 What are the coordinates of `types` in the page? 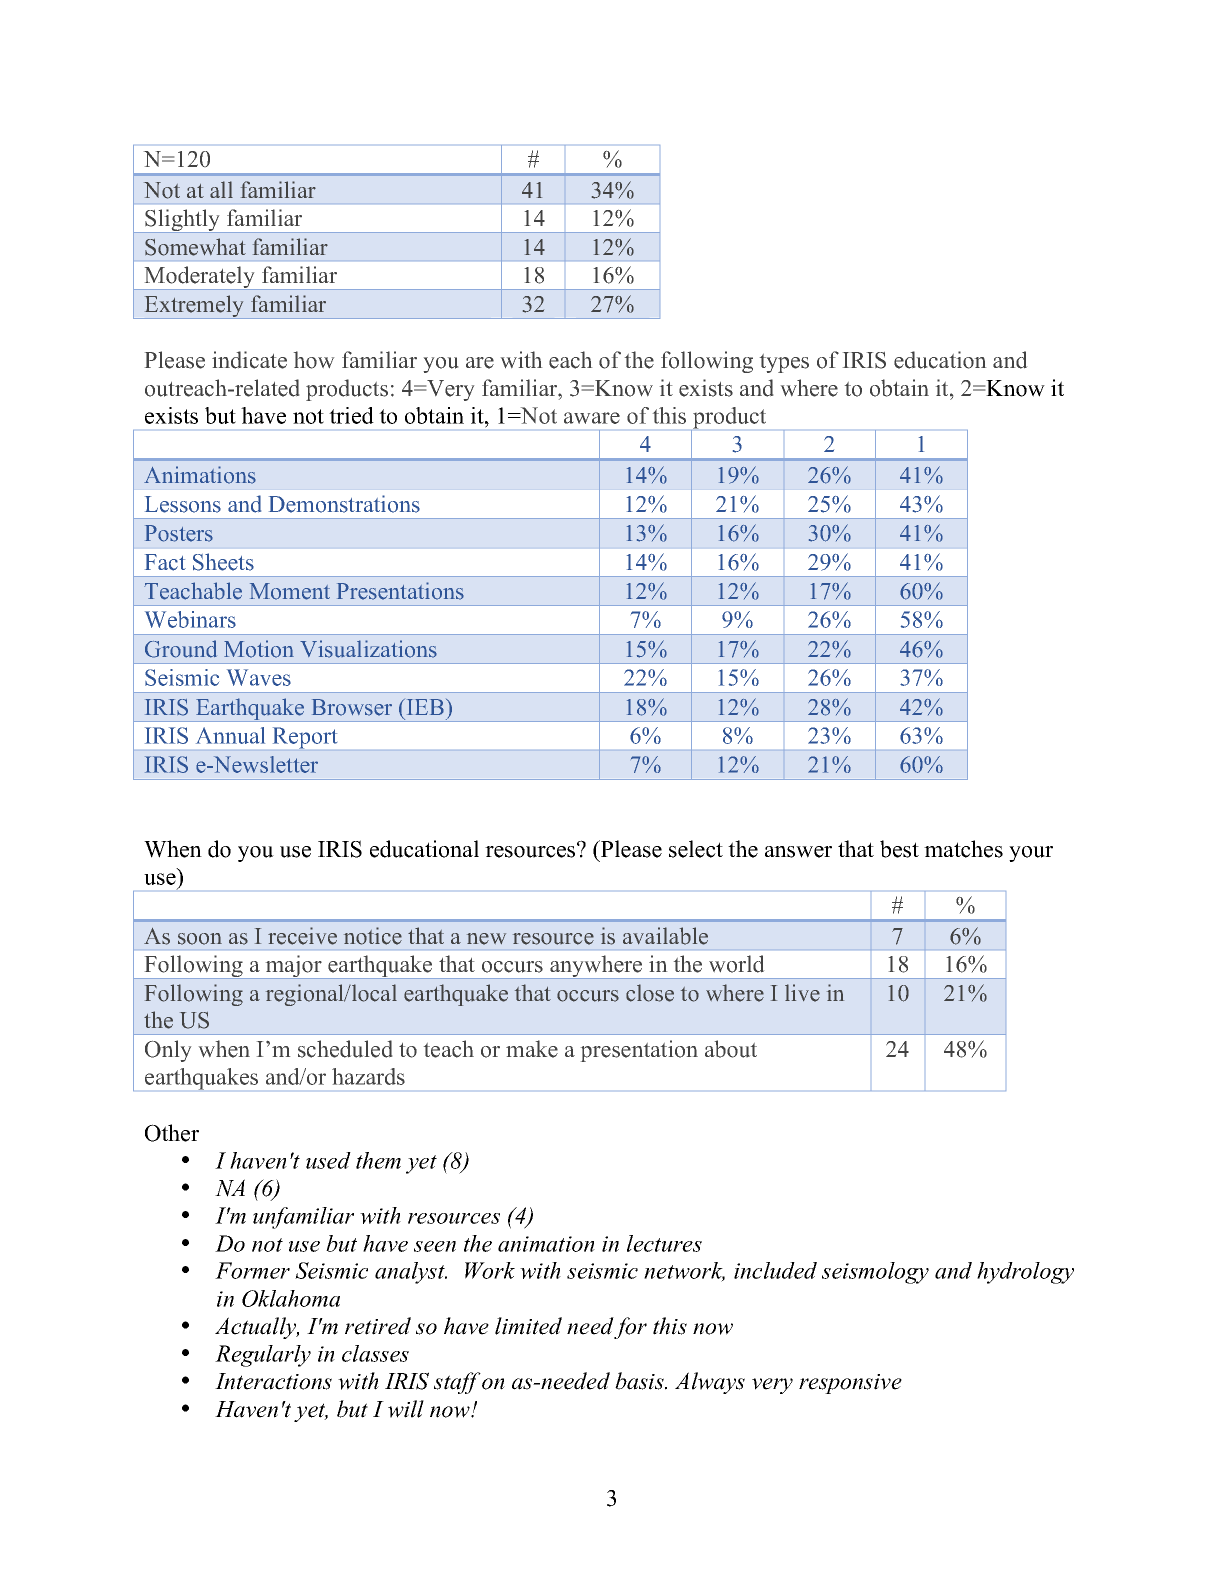 It's located at (784, 363).
